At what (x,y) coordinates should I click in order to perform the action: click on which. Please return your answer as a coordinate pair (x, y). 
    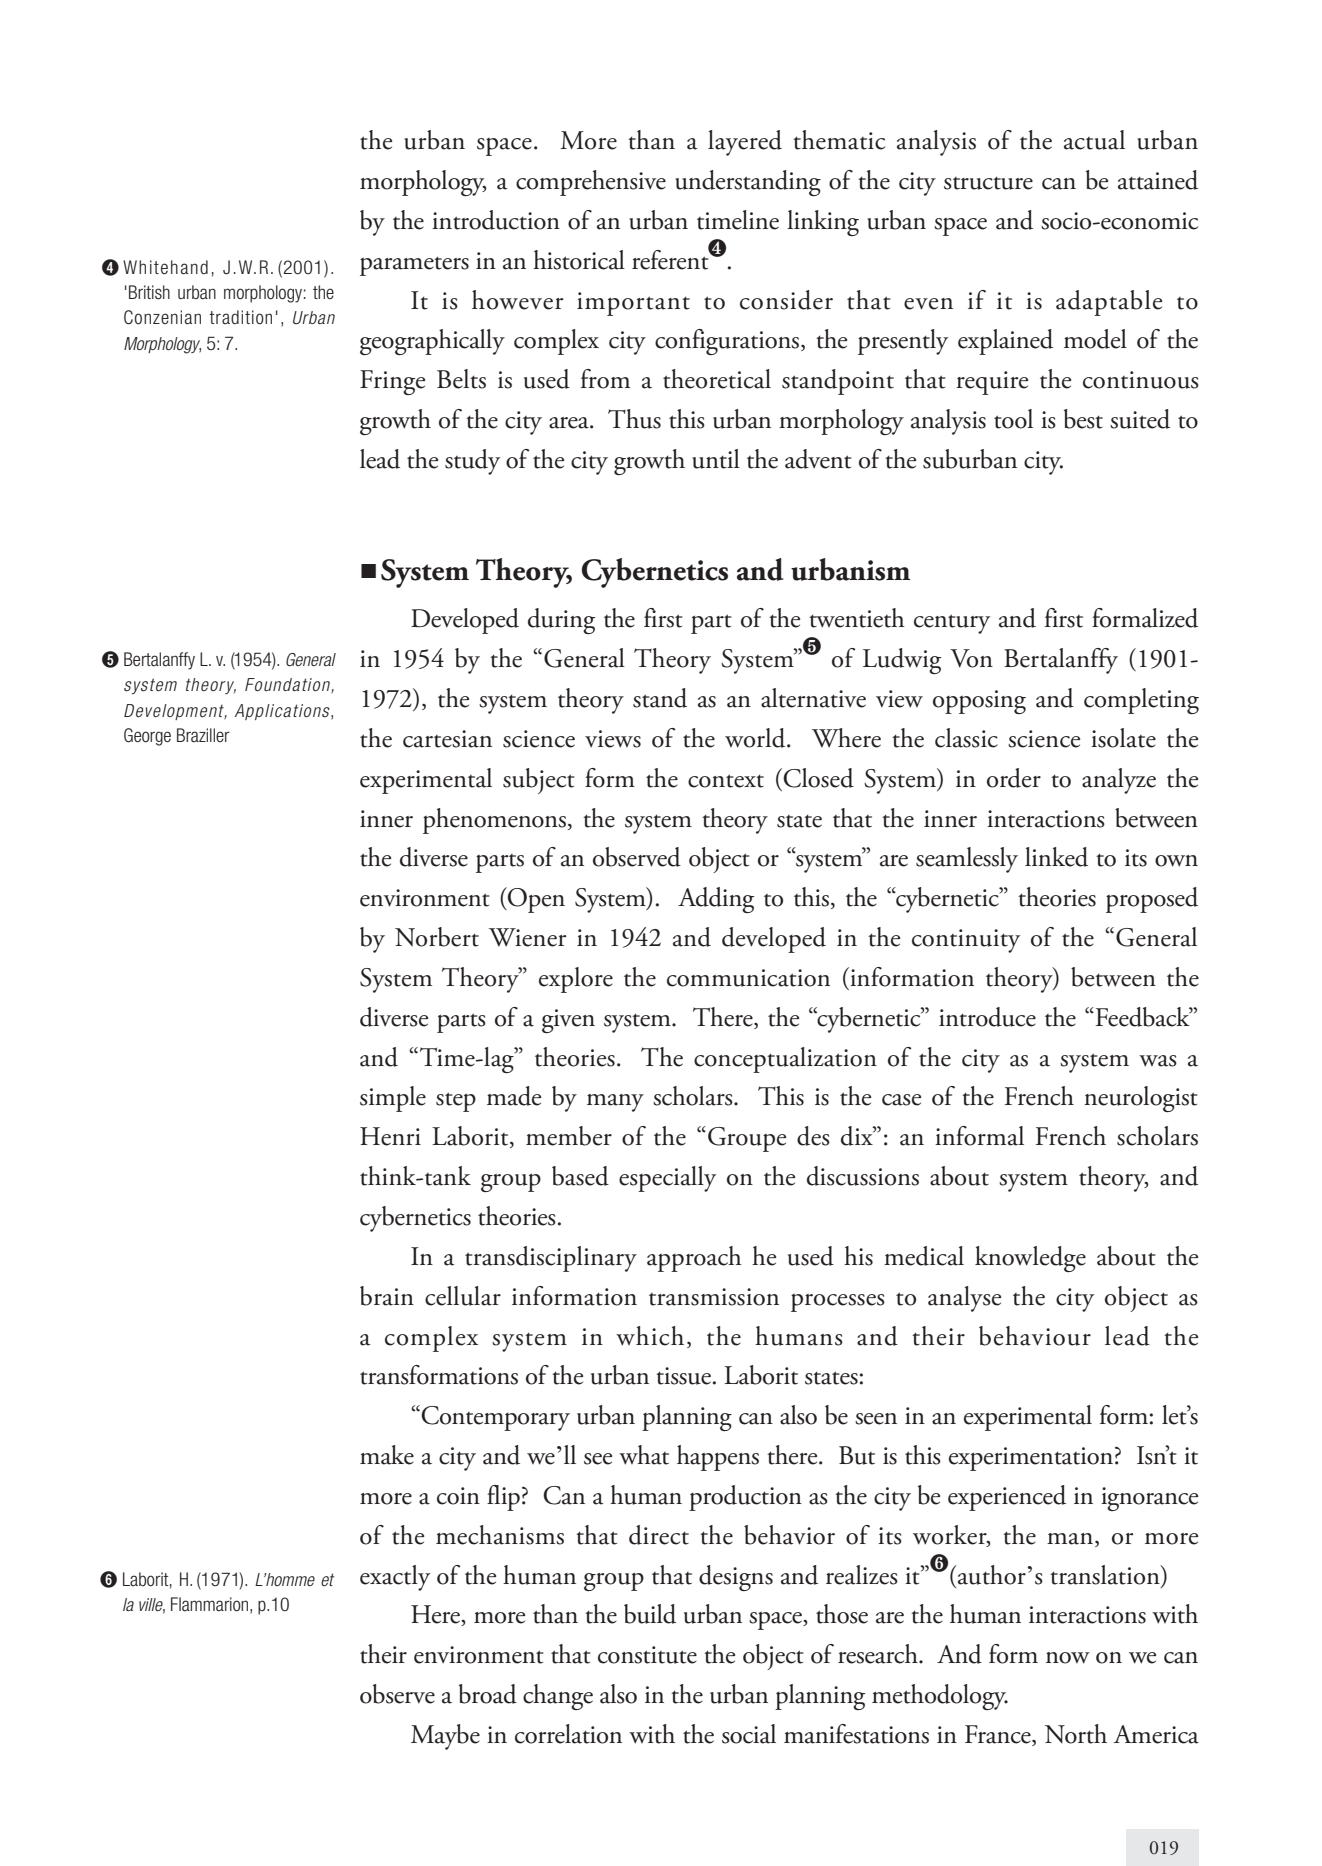
    Looking at the image, I should click on (650, 1336).
